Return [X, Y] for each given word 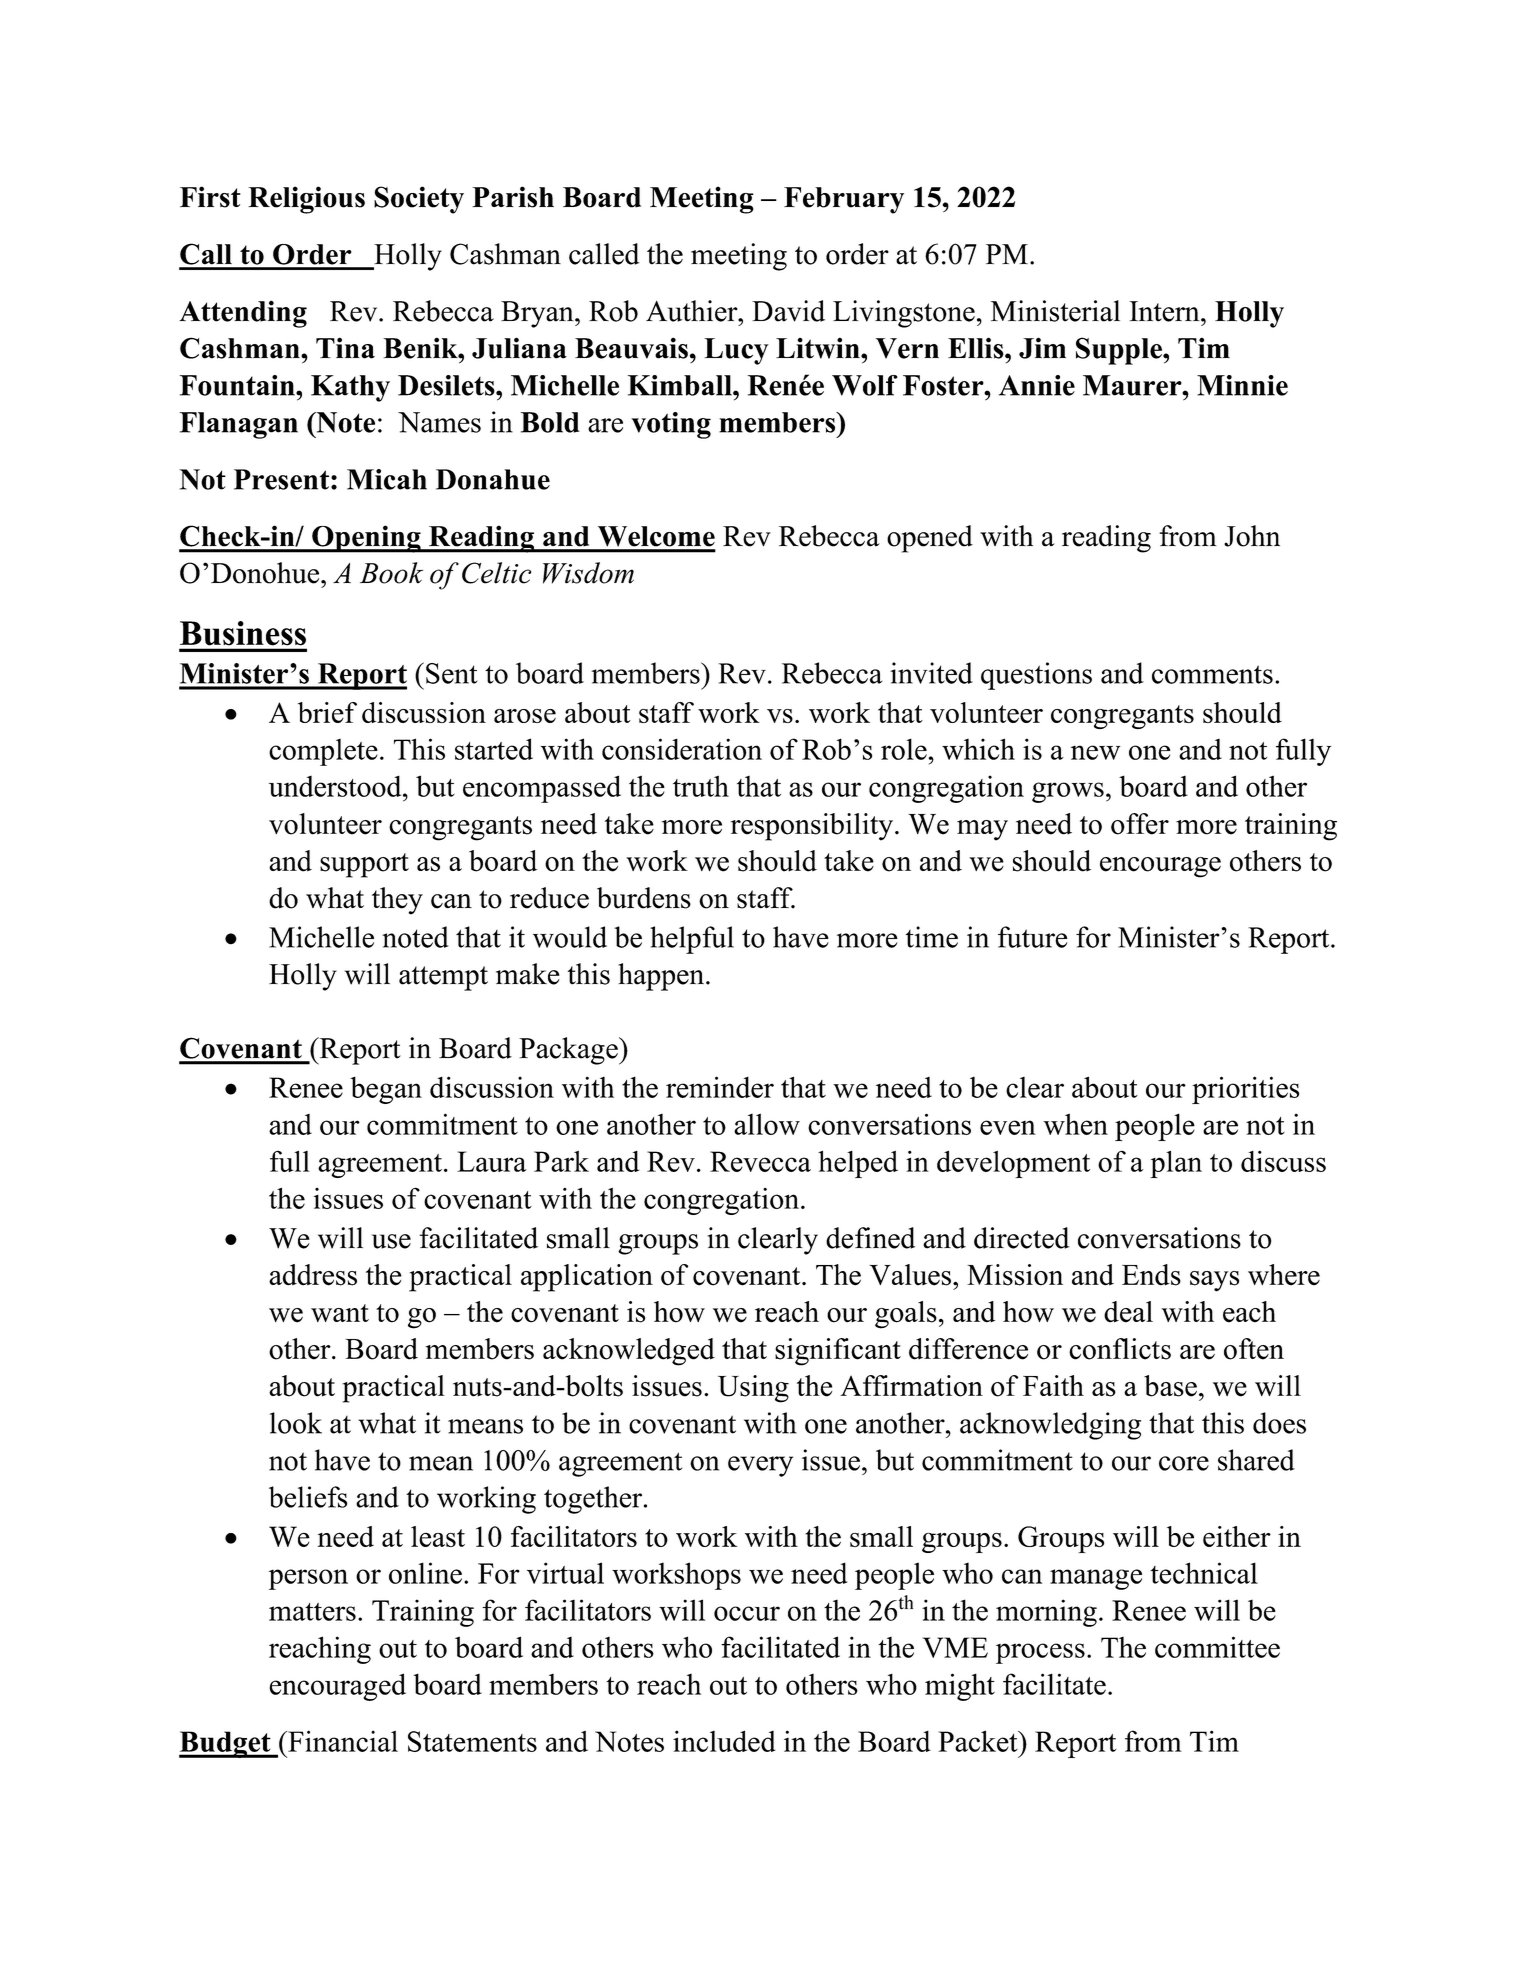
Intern [1165, 311]
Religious [306, 200]
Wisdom [588, 573]
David [788, 311]
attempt [443, 978]
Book [391, 573]
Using [753, 1389]
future [1033, 937]
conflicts [1120, 1349]
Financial [342, 1741]
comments [1212, 674]
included [724, 1741]
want [340, 1313]
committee [1217, 1647]
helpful [692, 940]
